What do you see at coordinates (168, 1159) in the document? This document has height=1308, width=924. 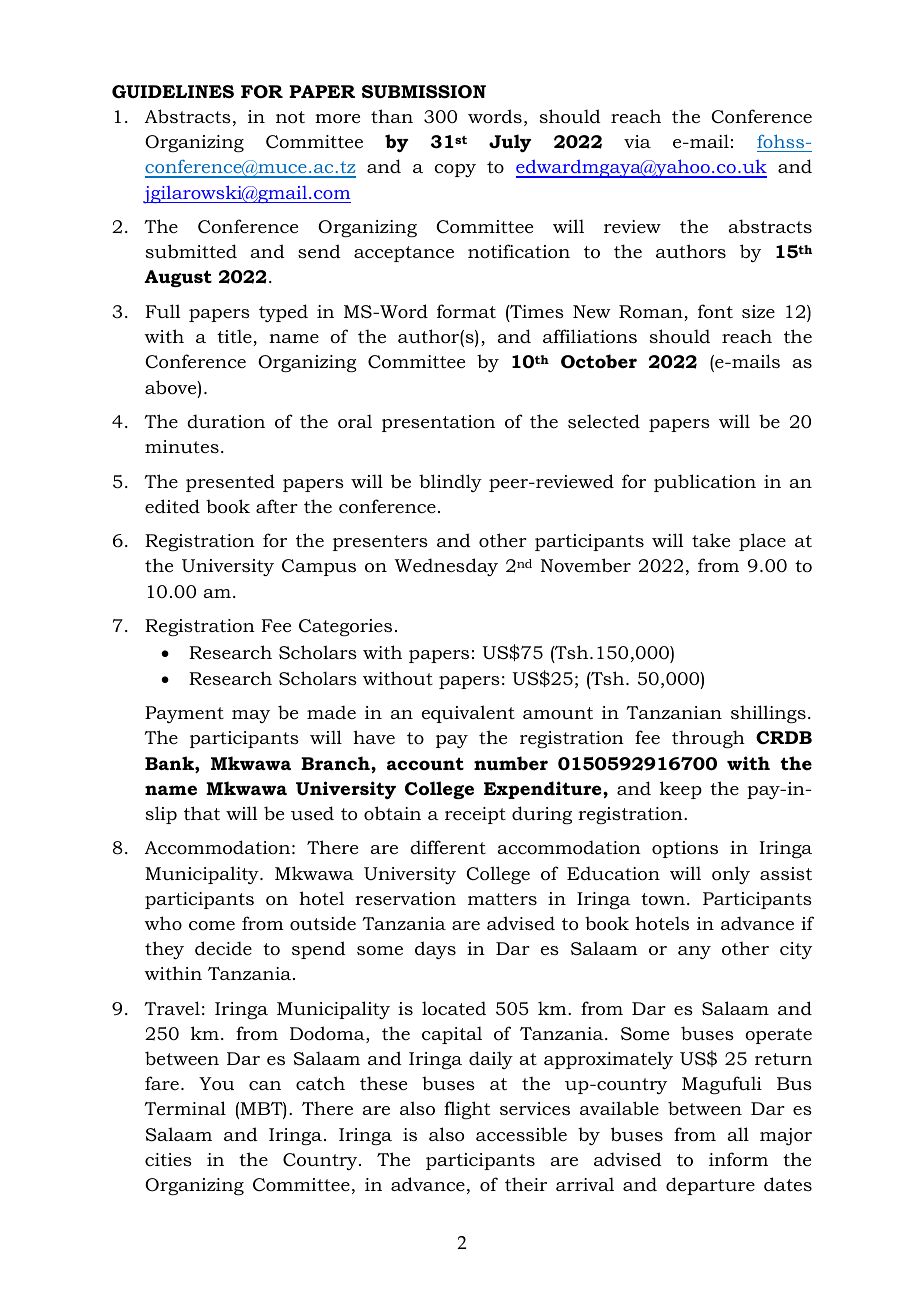 I see `cities` at bounding box center [168, 1159].
